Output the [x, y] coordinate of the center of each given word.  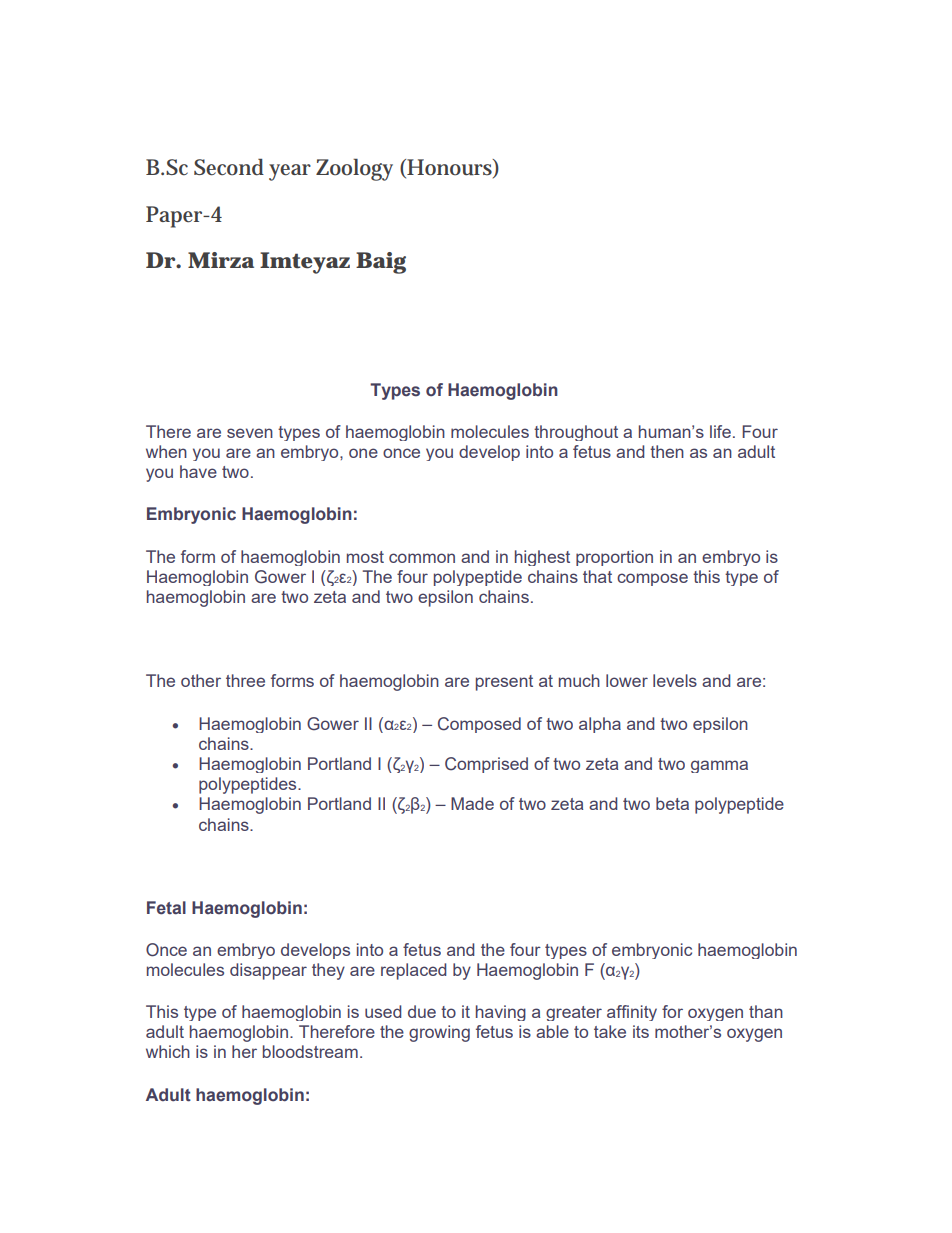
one [363, 453]
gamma [719, 766]
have [198, 471]
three [245, 680]
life [720, 431]
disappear [268, 971]
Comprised [486, 765]
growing [439, 1033]
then [667, 451]
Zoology [354, 170]
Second [229, 167]
